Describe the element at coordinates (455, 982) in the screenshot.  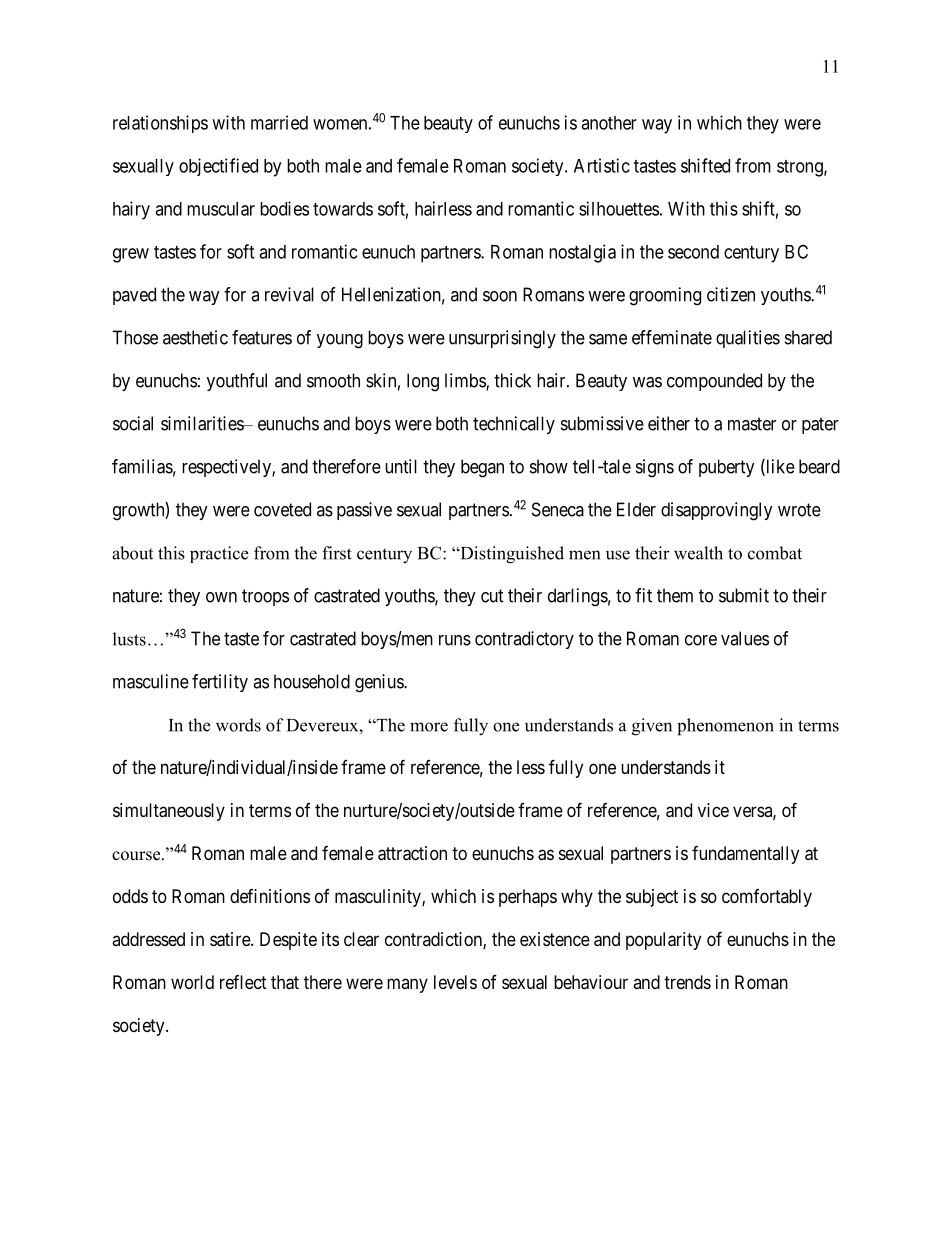
I see `levels` at that location.
